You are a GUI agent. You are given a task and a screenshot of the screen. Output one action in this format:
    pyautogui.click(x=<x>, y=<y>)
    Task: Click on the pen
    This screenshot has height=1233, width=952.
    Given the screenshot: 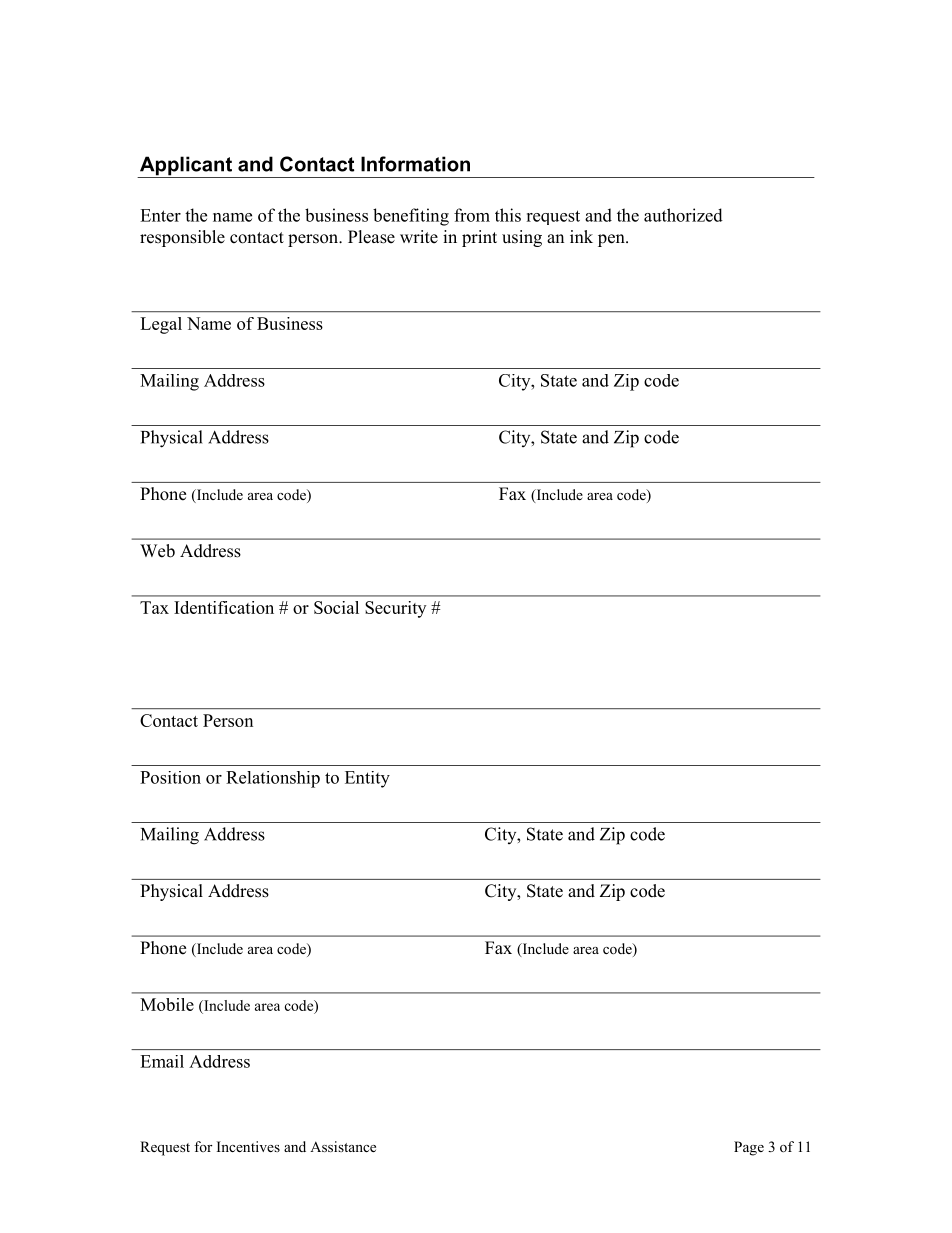 What is the action you would take?
    pyautogui.click(x=612, y=240)
